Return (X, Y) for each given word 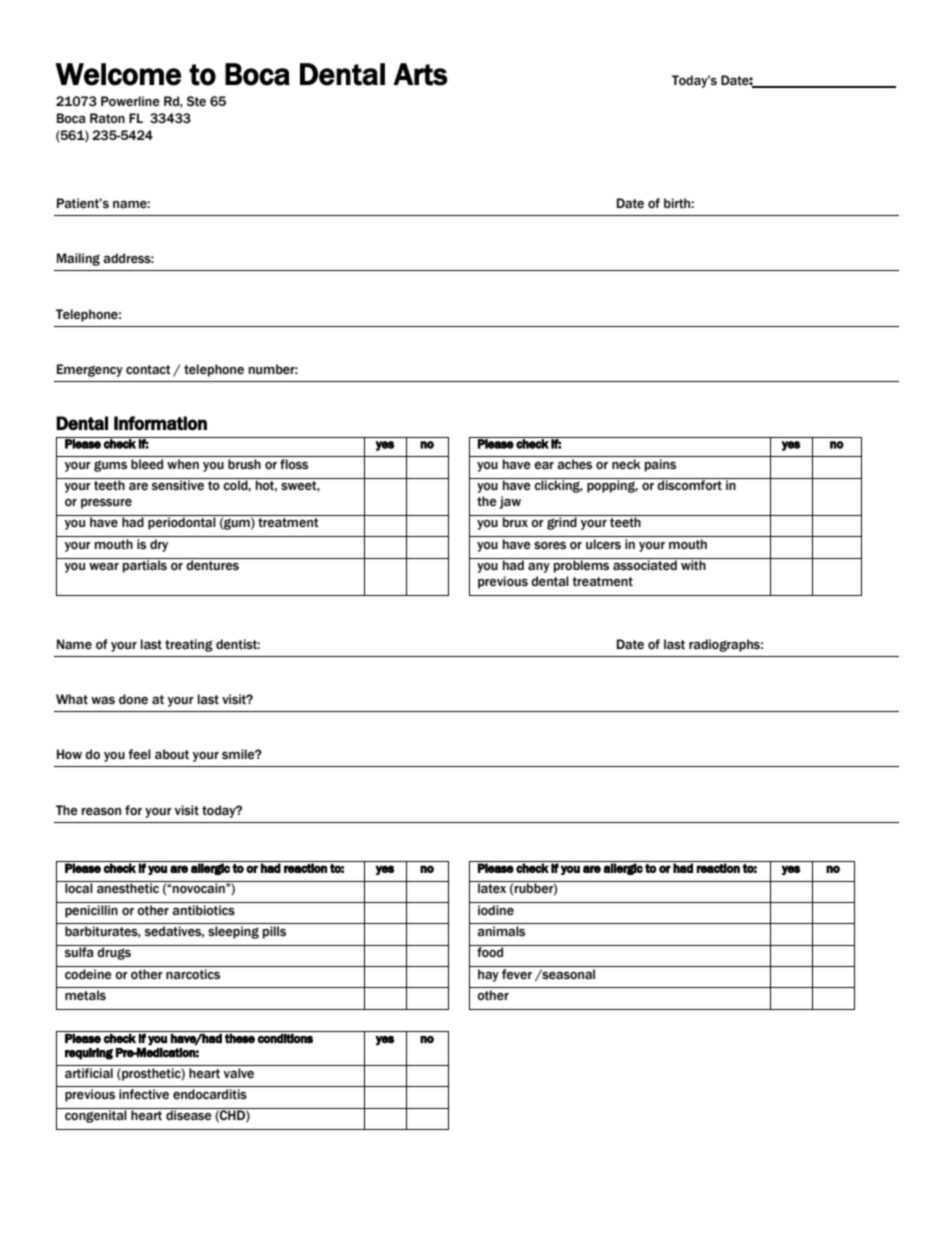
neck (626, 464)
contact (148, 370)
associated (645, 564)
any (539, 567)
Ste (196, 101)
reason (101, 811)
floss (294, 464)
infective (144, 1094)
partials (145, 565)
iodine (496, 910)
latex (492, 887)
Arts (420, 74)
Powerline (130, 101)
